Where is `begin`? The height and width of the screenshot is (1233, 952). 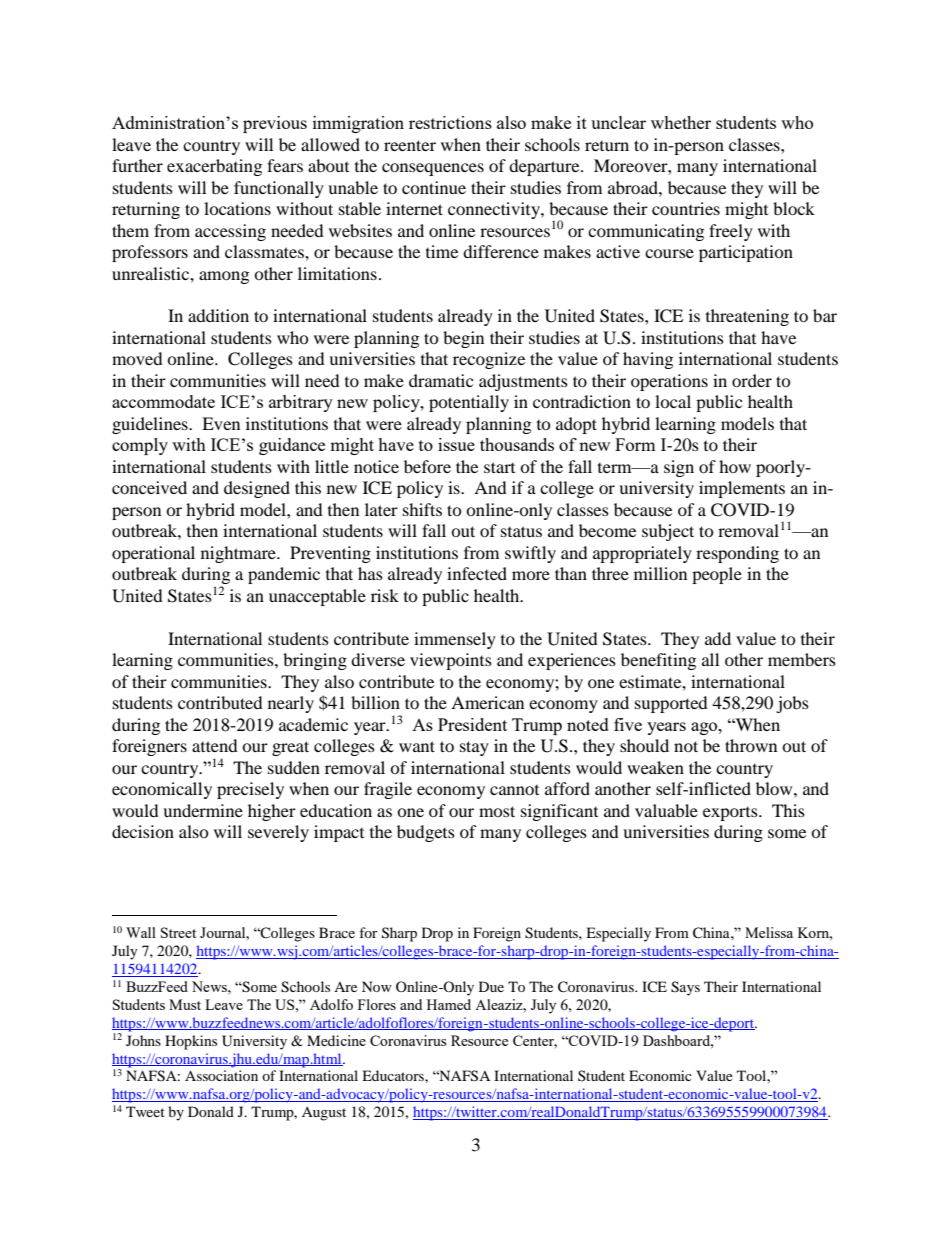 begin is located at coordinates (463, 339).
